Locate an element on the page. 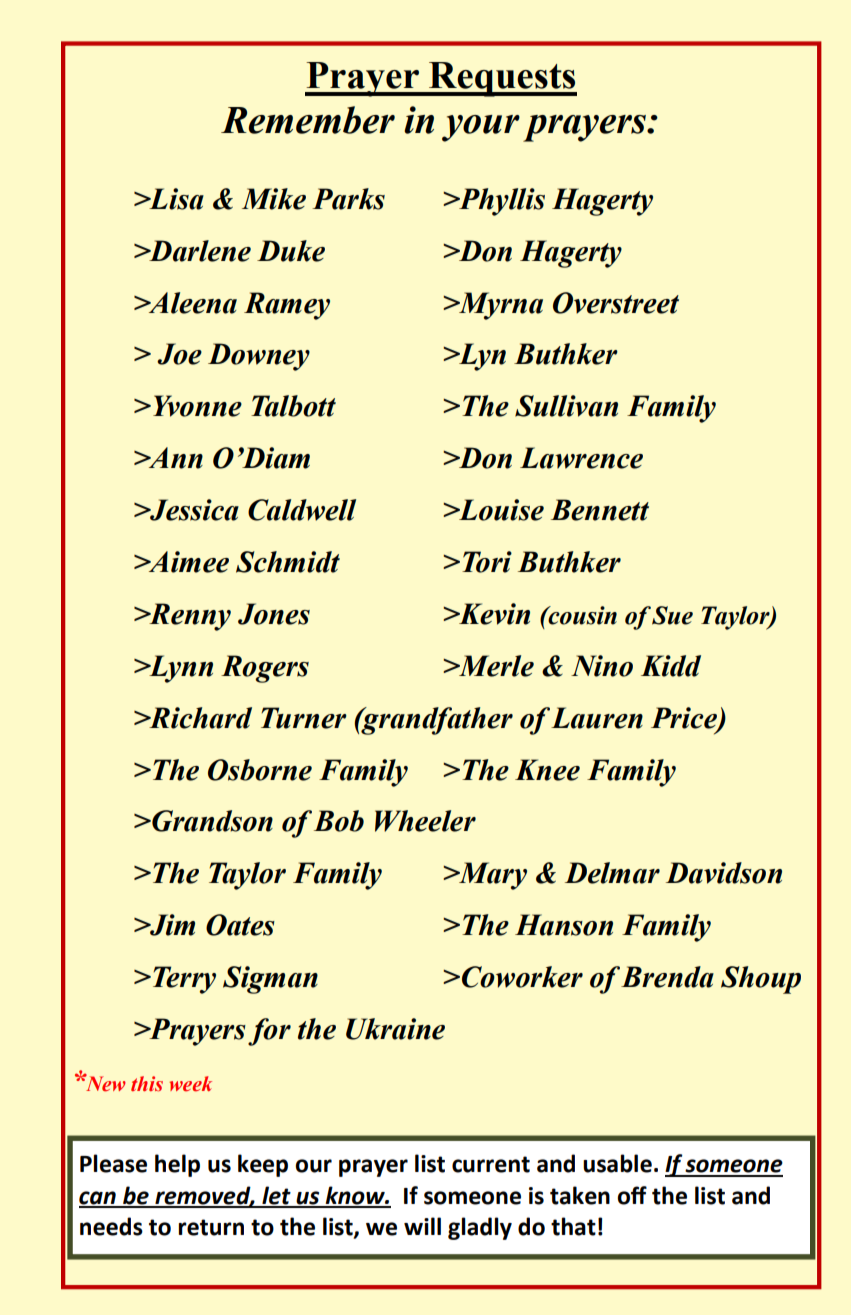  Grandson is located at coordinates (211, 821).
